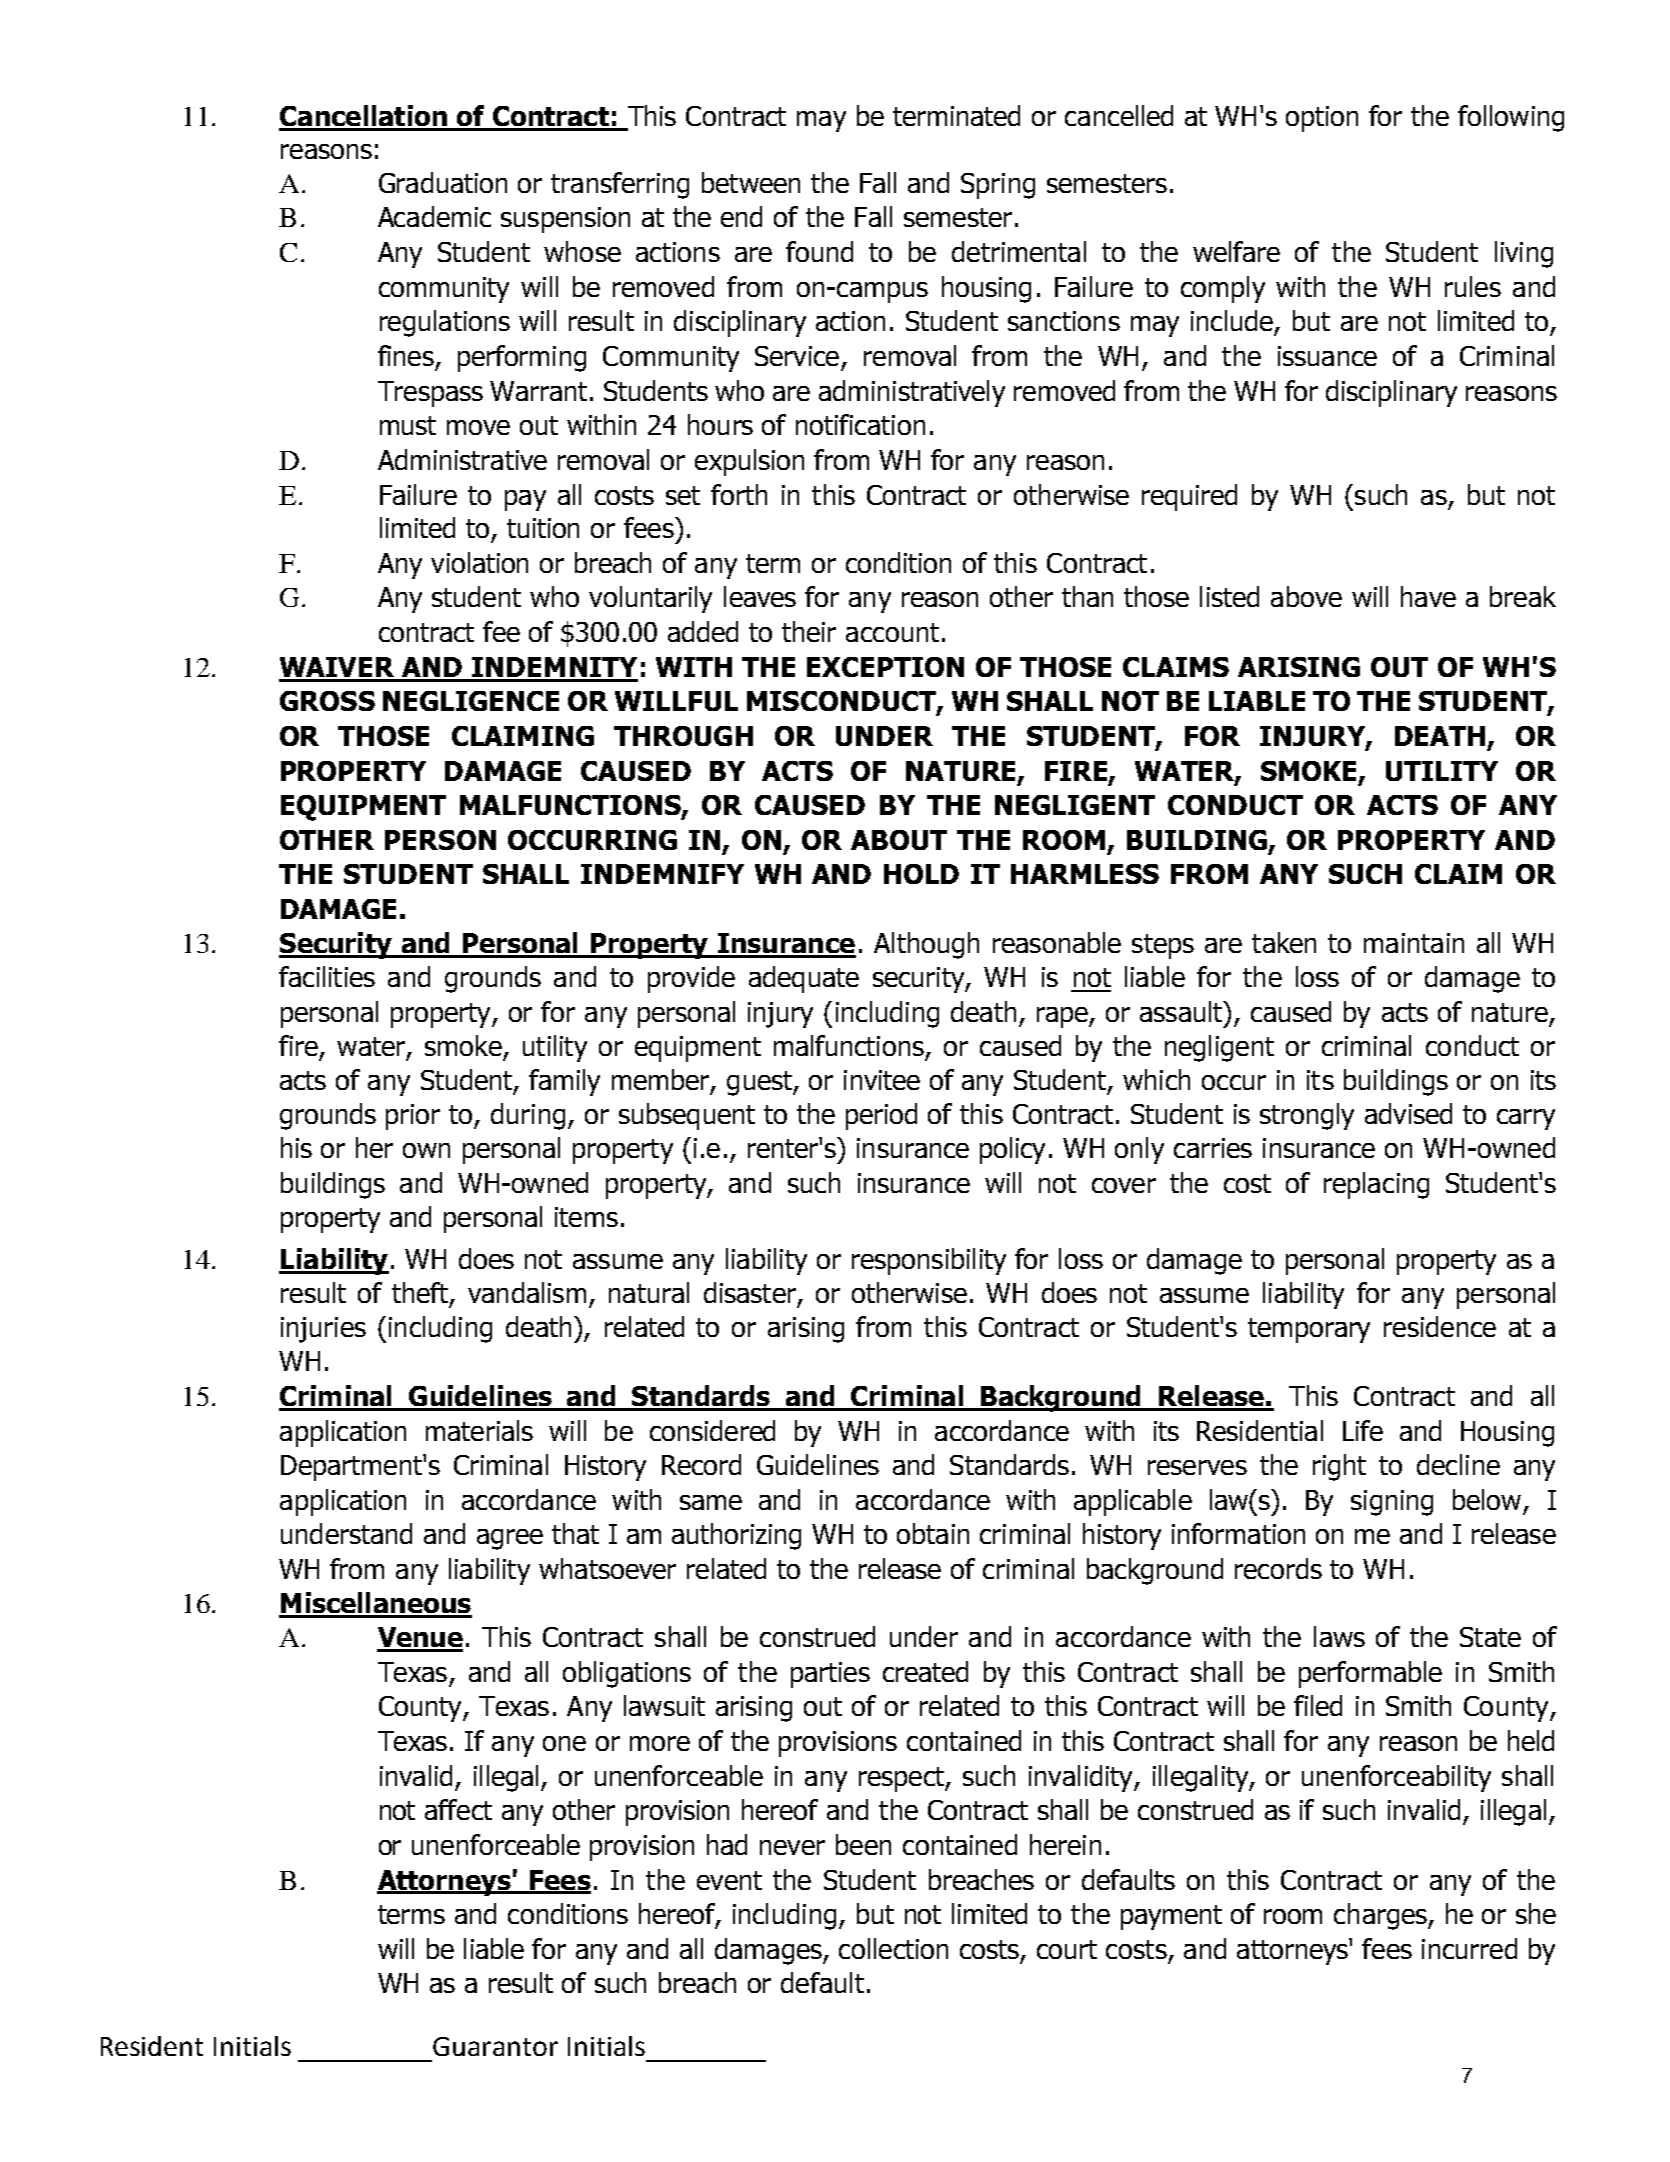 The height and width of the screenshot is (2162, 1670). I want to click on account, so click(892, 632).
